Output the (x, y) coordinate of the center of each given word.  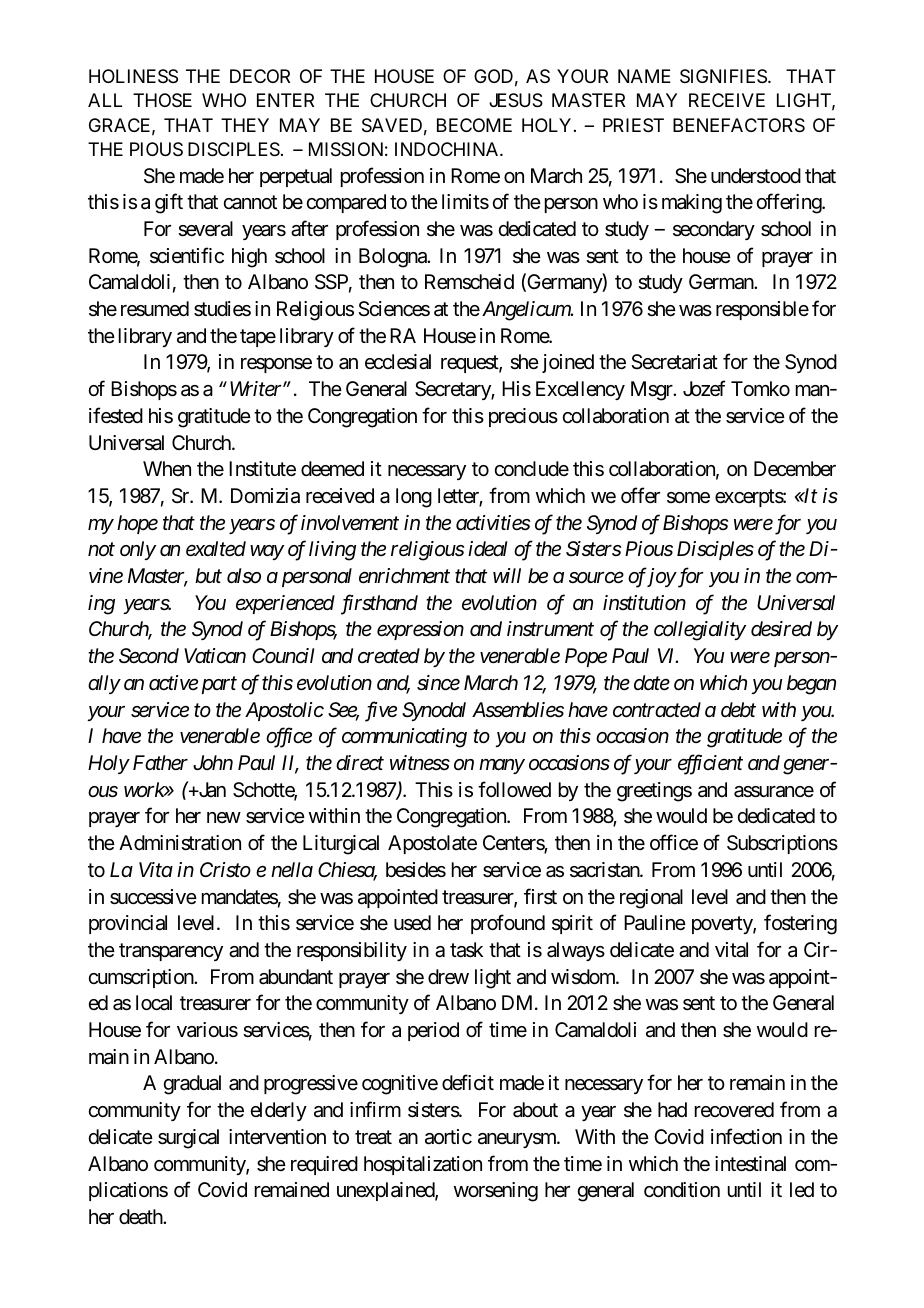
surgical (188, 1139)
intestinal (750, 1164)
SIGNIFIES (723, 76)
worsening (496, 1192)
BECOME (474, 125)
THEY (245, 125)
